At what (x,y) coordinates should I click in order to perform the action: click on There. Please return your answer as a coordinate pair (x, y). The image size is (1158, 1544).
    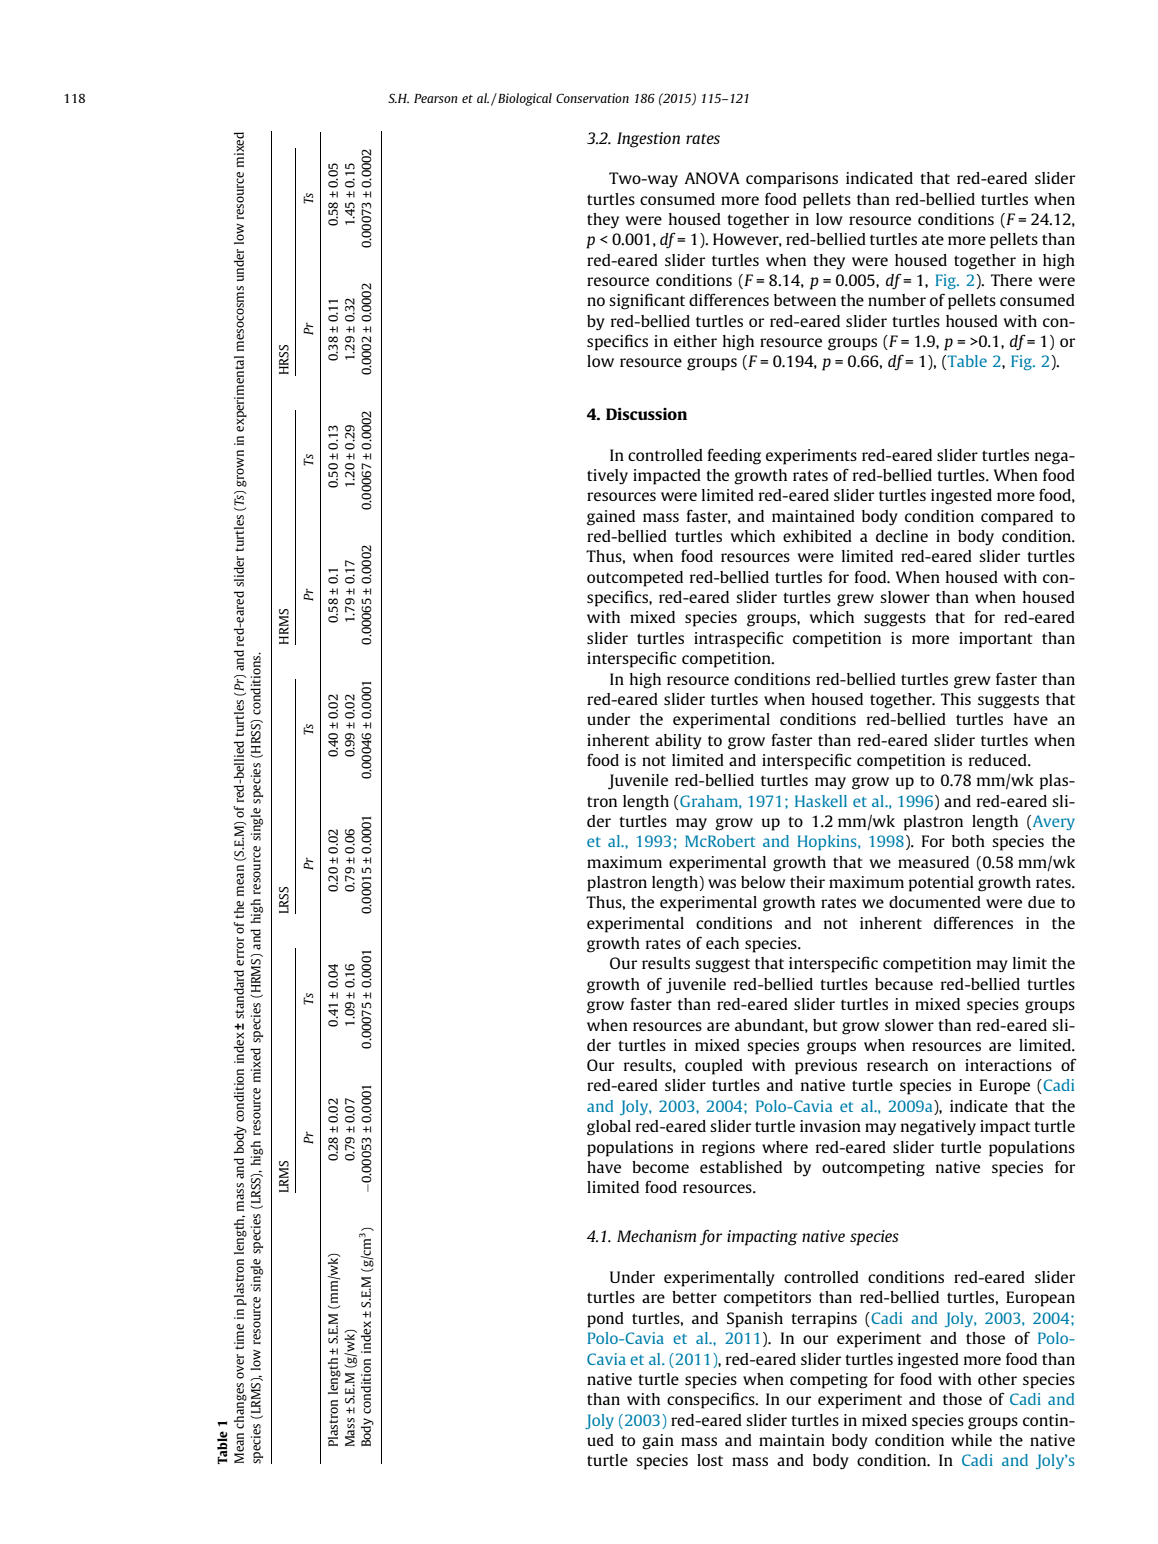
    Looking at the image, I should click on (1011, 280).
